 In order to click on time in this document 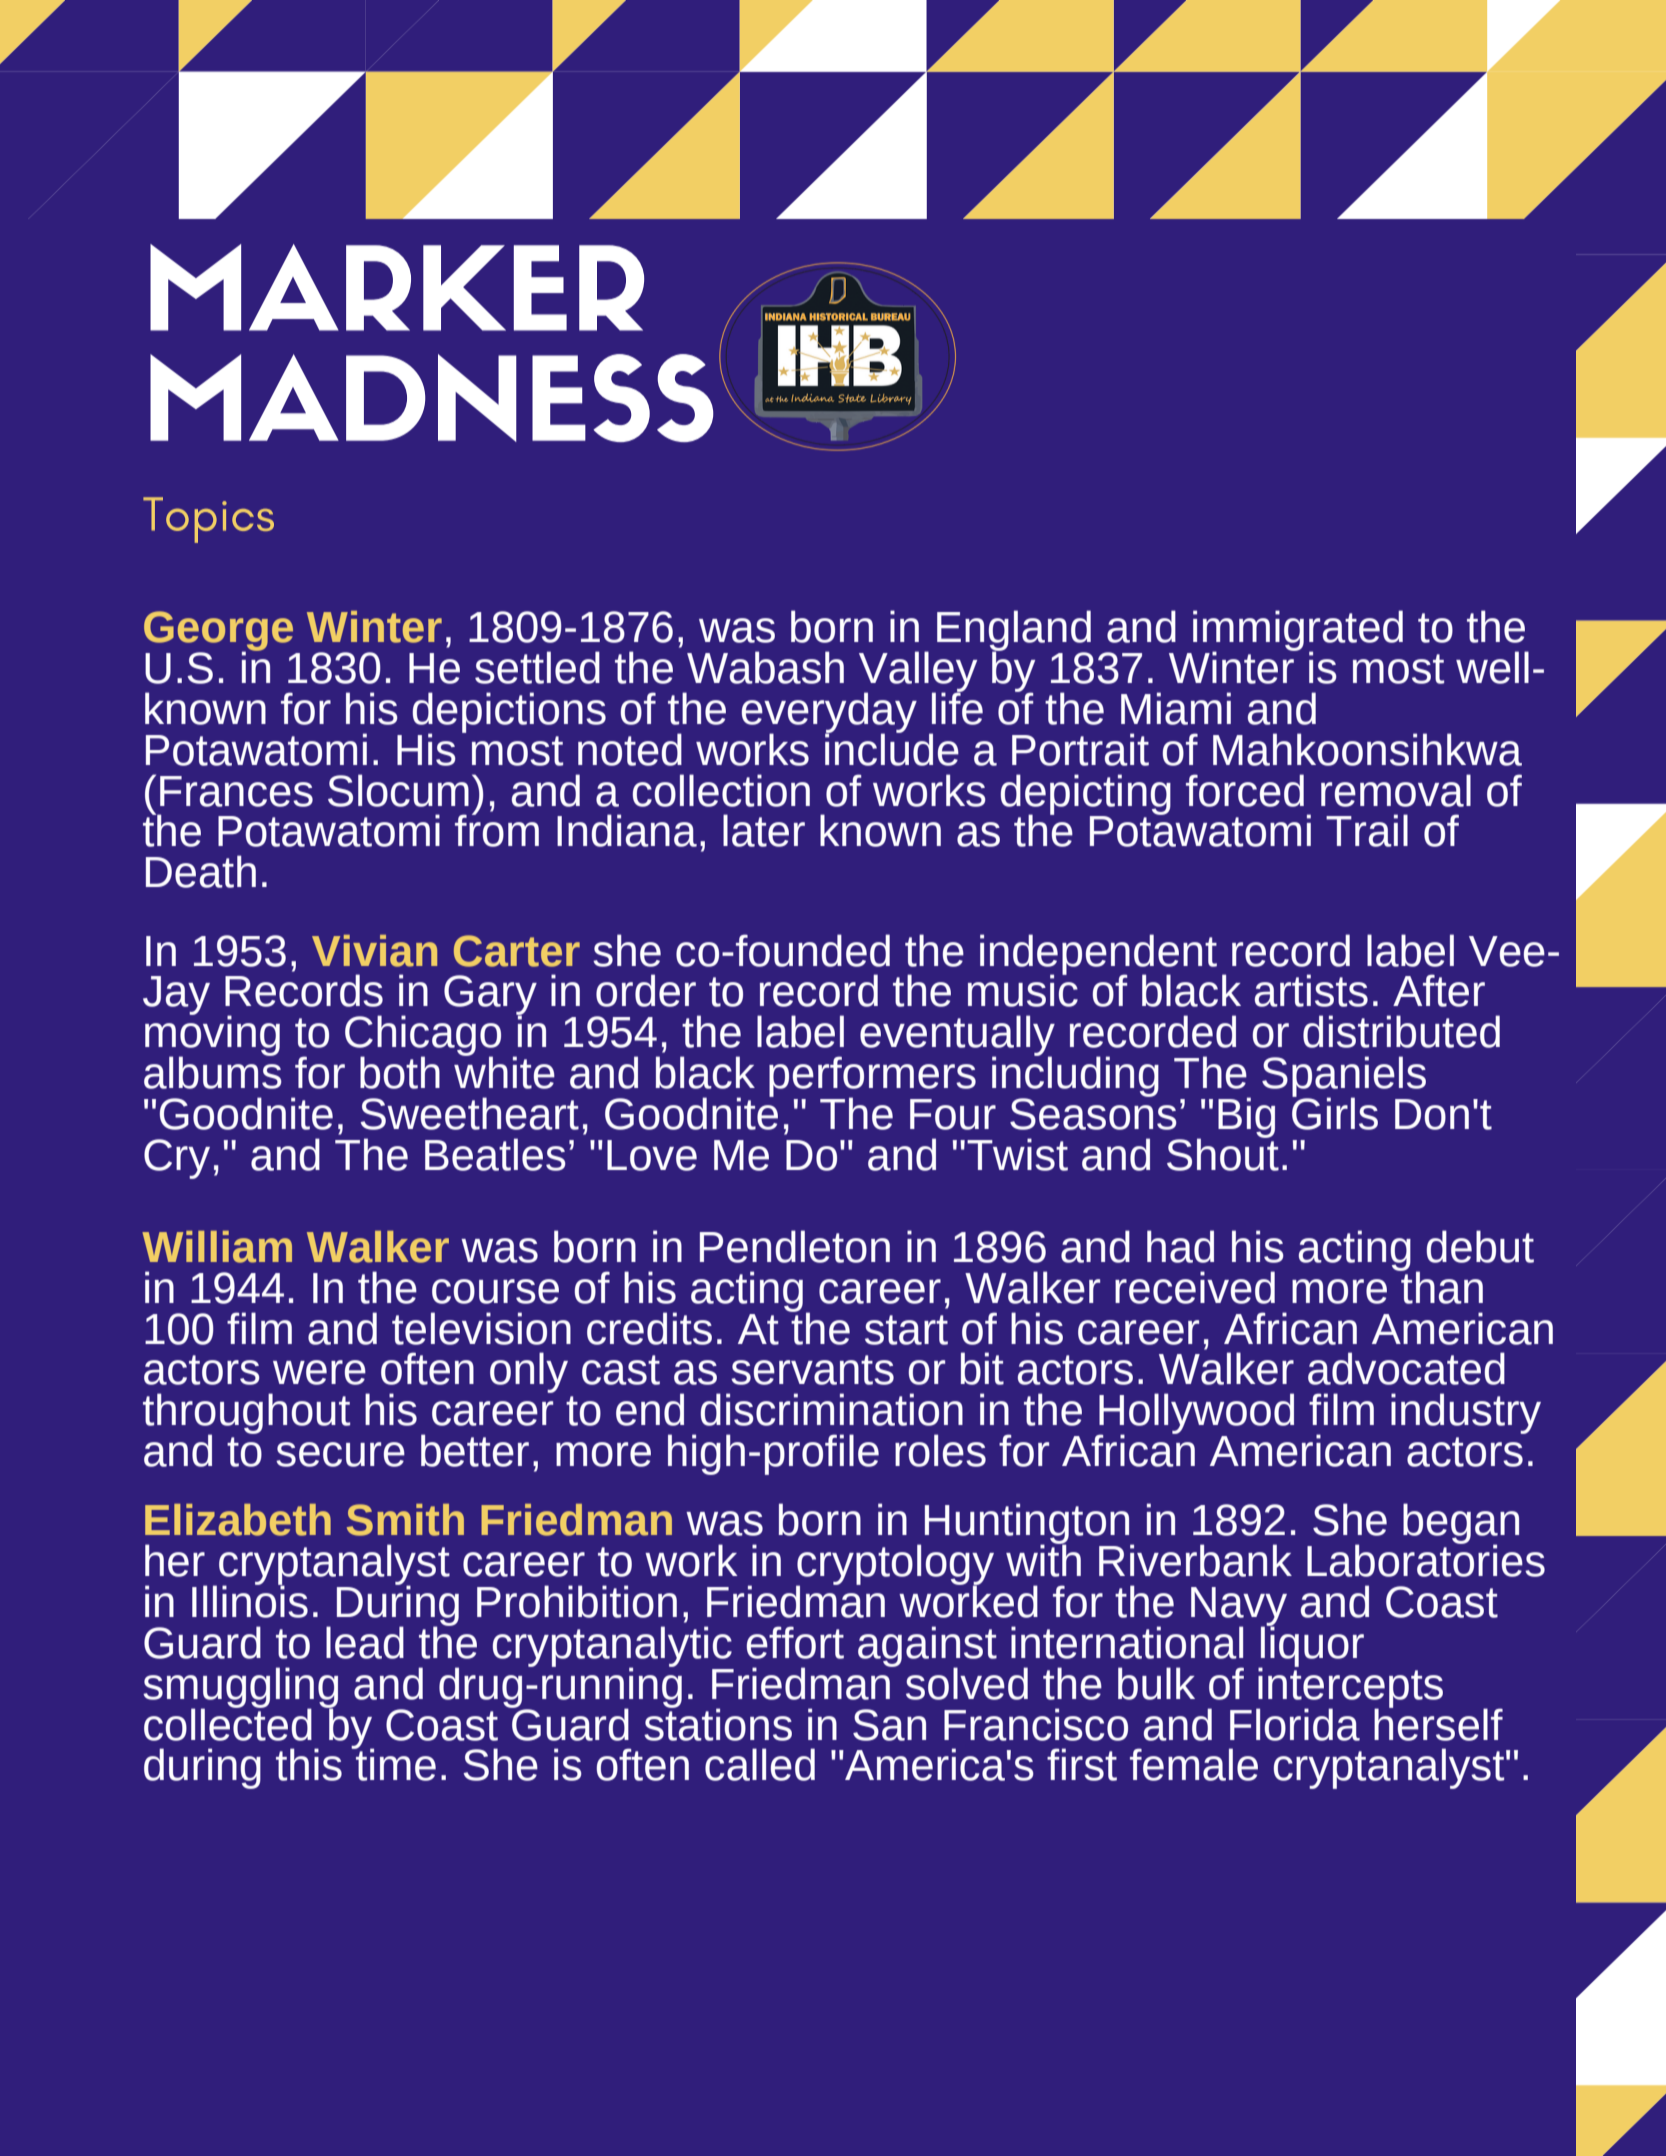, I will do `click(395, 1763)`.
